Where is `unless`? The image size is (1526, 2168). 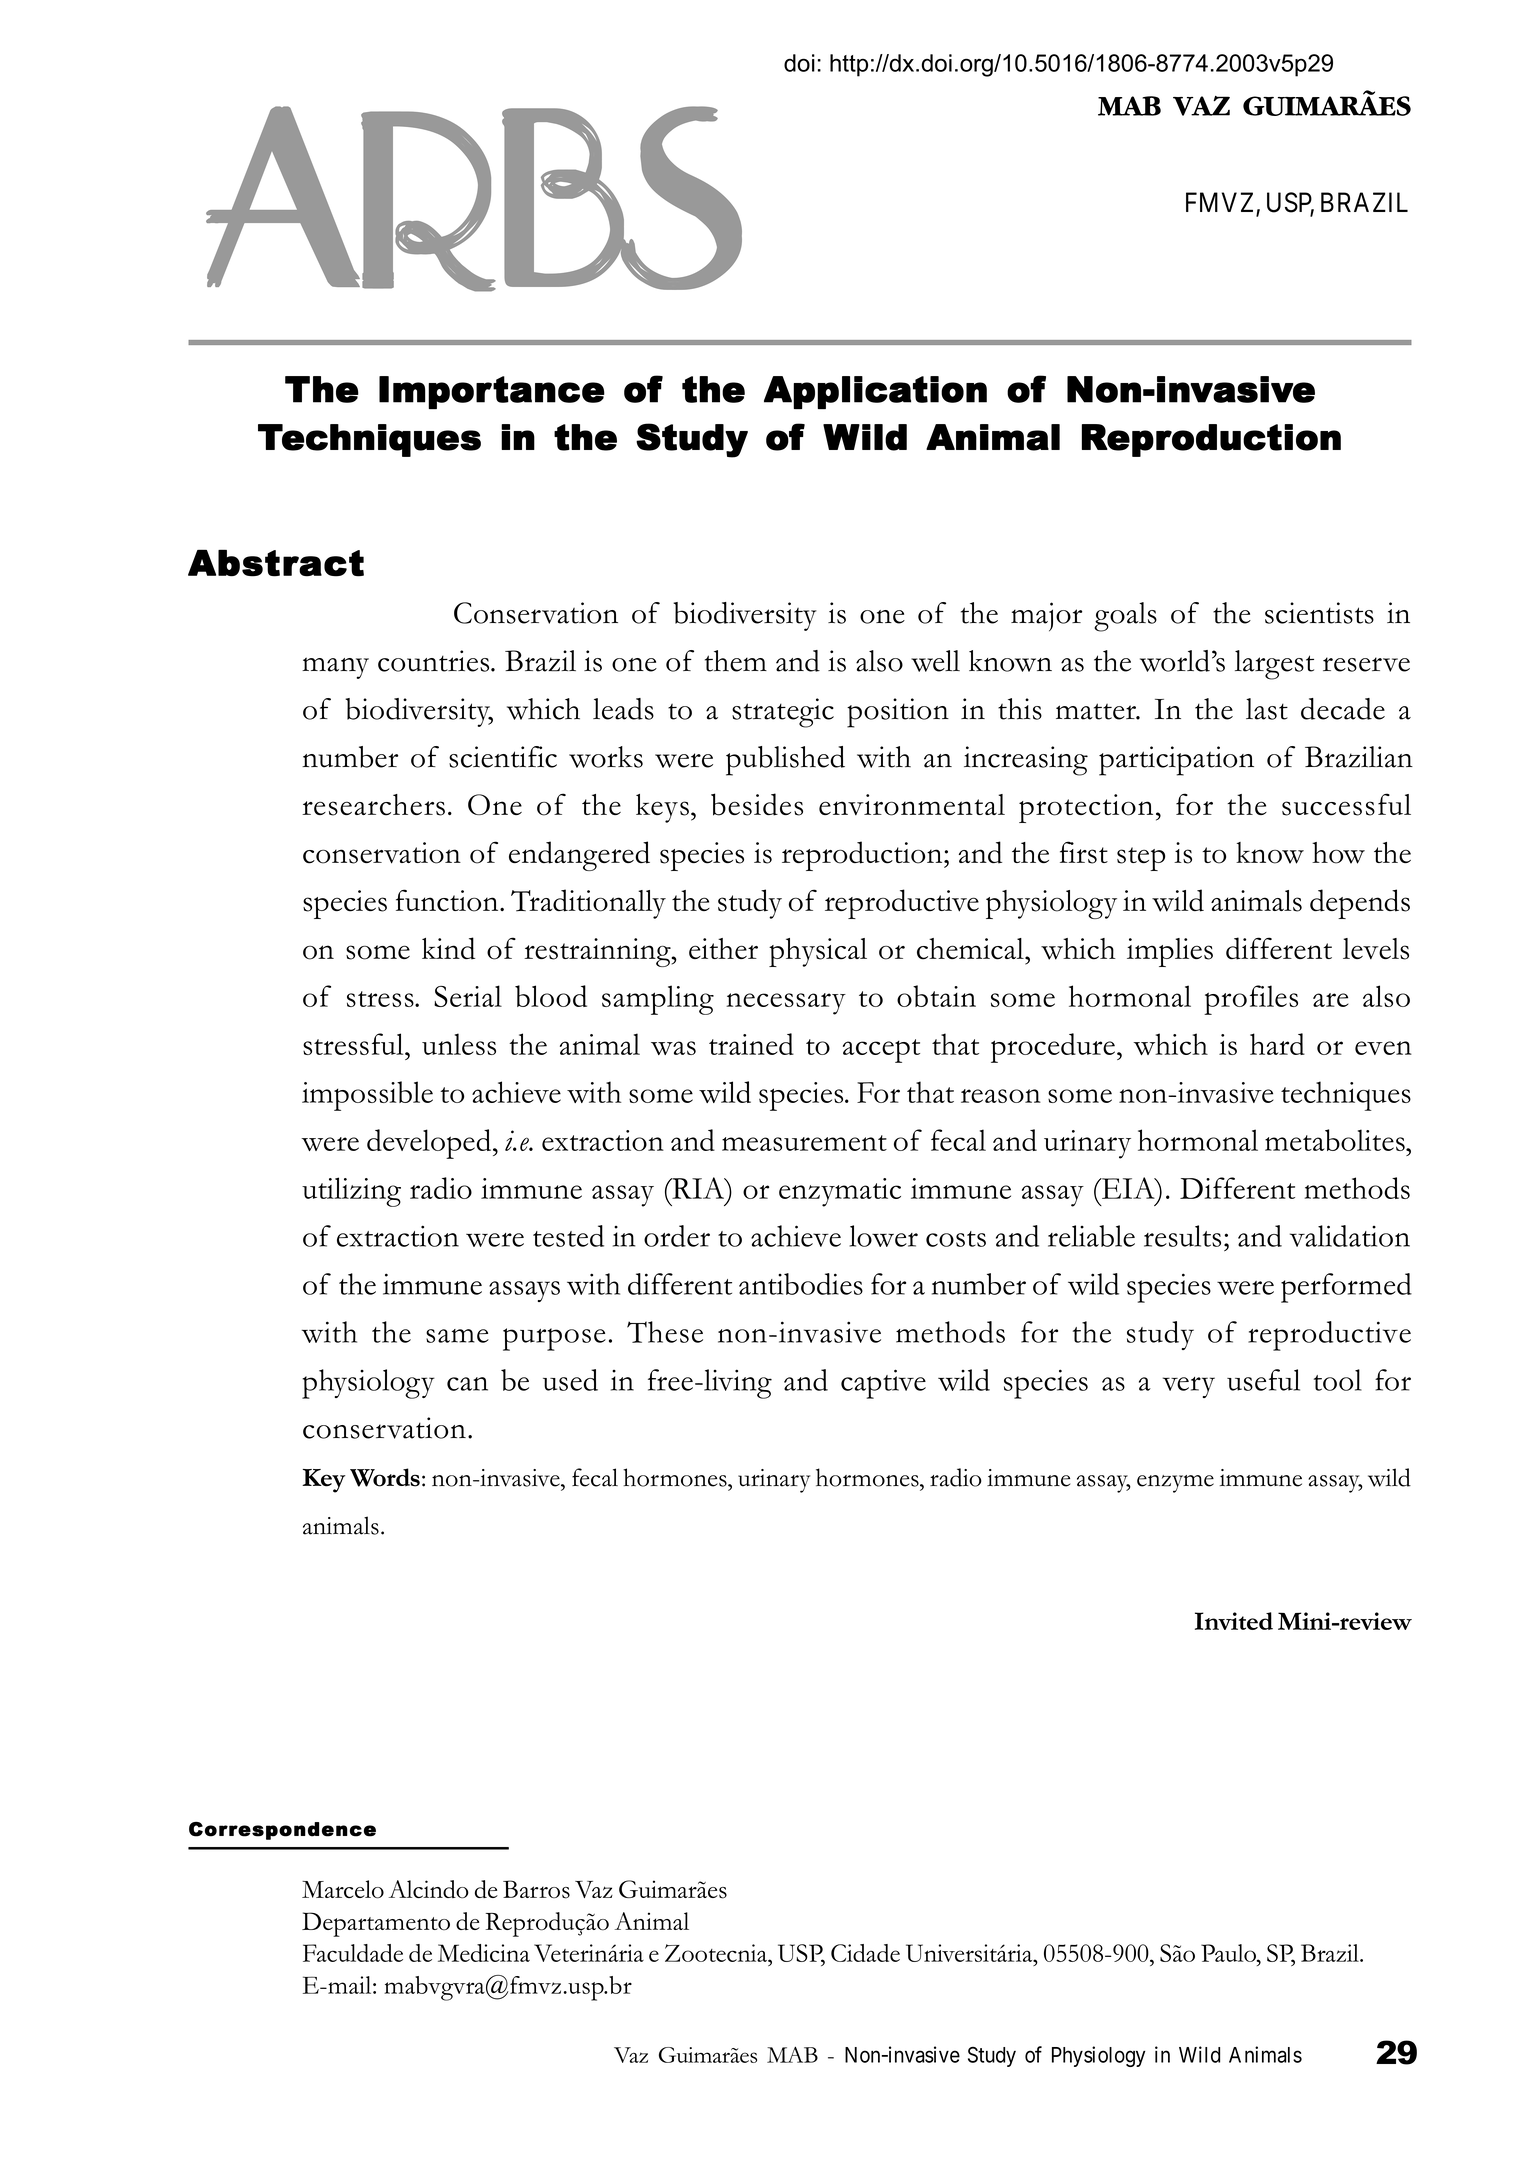 unless is located at coordinates (459, 1044).
